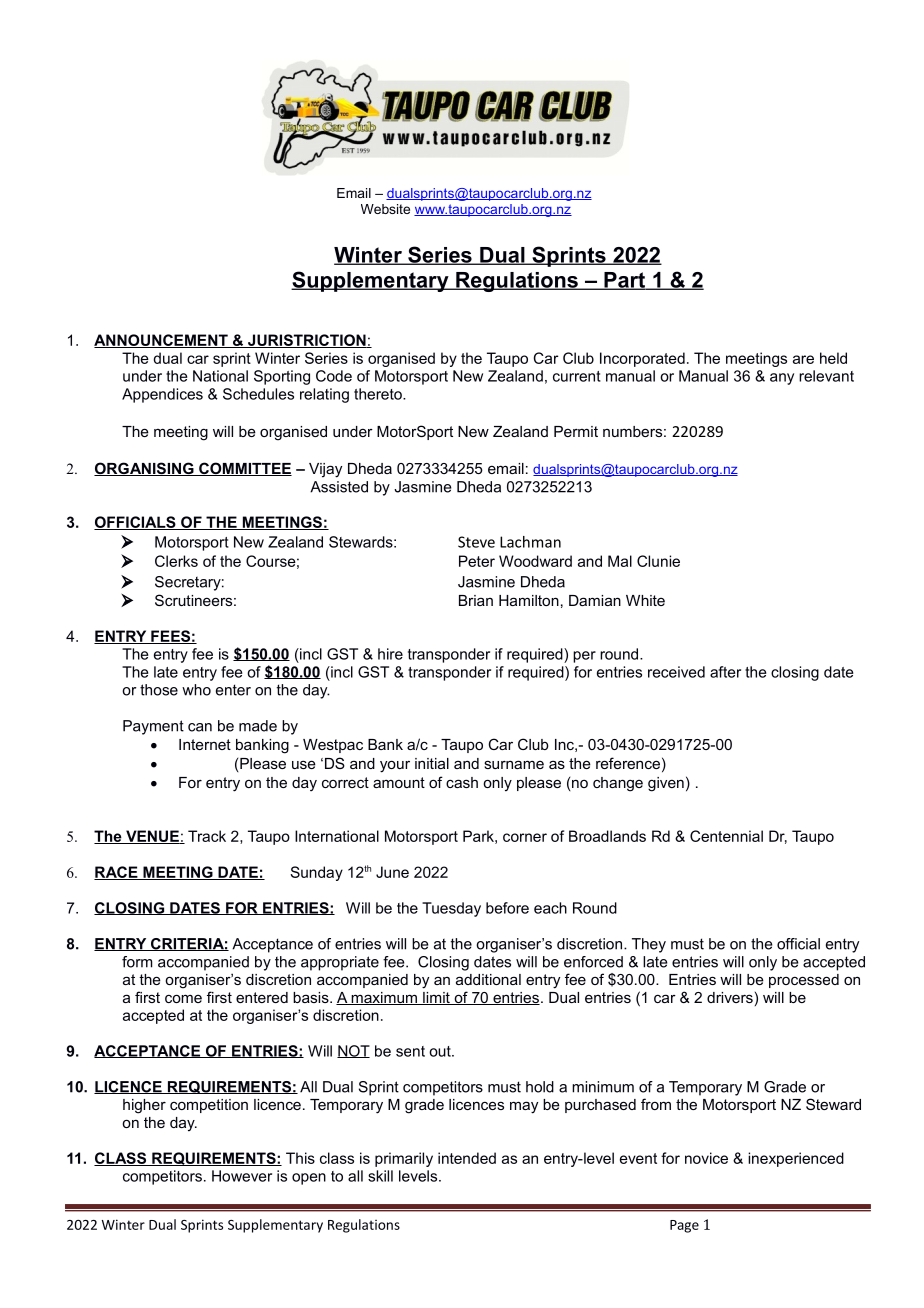 The width and height of the screenshot is (924, 1308). Describe the element at coordinates (624, 281) in the screenshot. I see `Part` at that location.
